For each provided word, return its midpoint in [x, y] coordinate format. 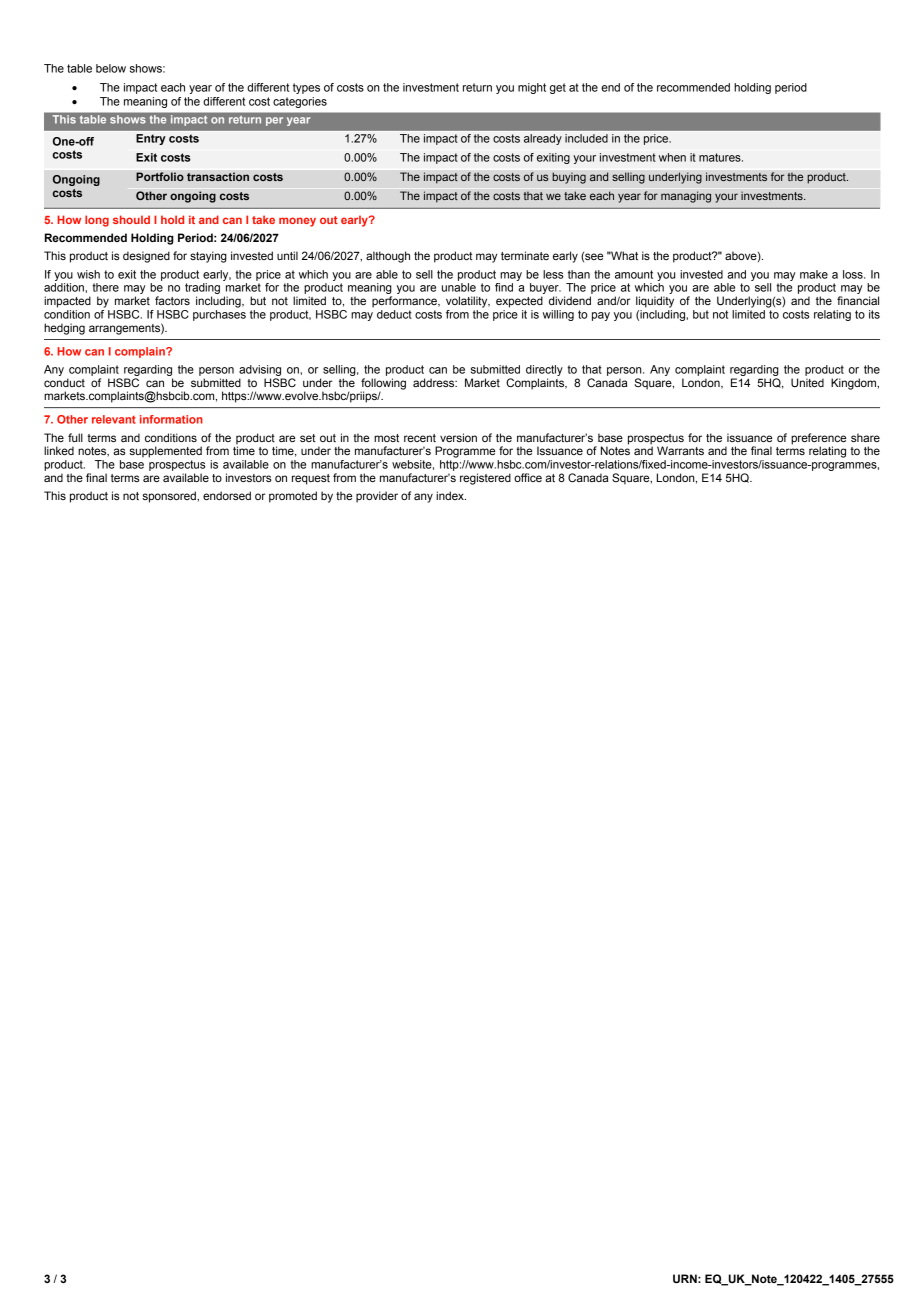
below [111, 68]
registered [485, 479]
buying [569, 178]
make [814, 274]
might [532, 88]
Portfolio [160, 177]
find [504, 287]
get [558, 88]
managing [686, 197]
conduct [64, 382]
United [807, 382]
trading [202, 290]
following [383, 385]
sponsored [170, 497]
